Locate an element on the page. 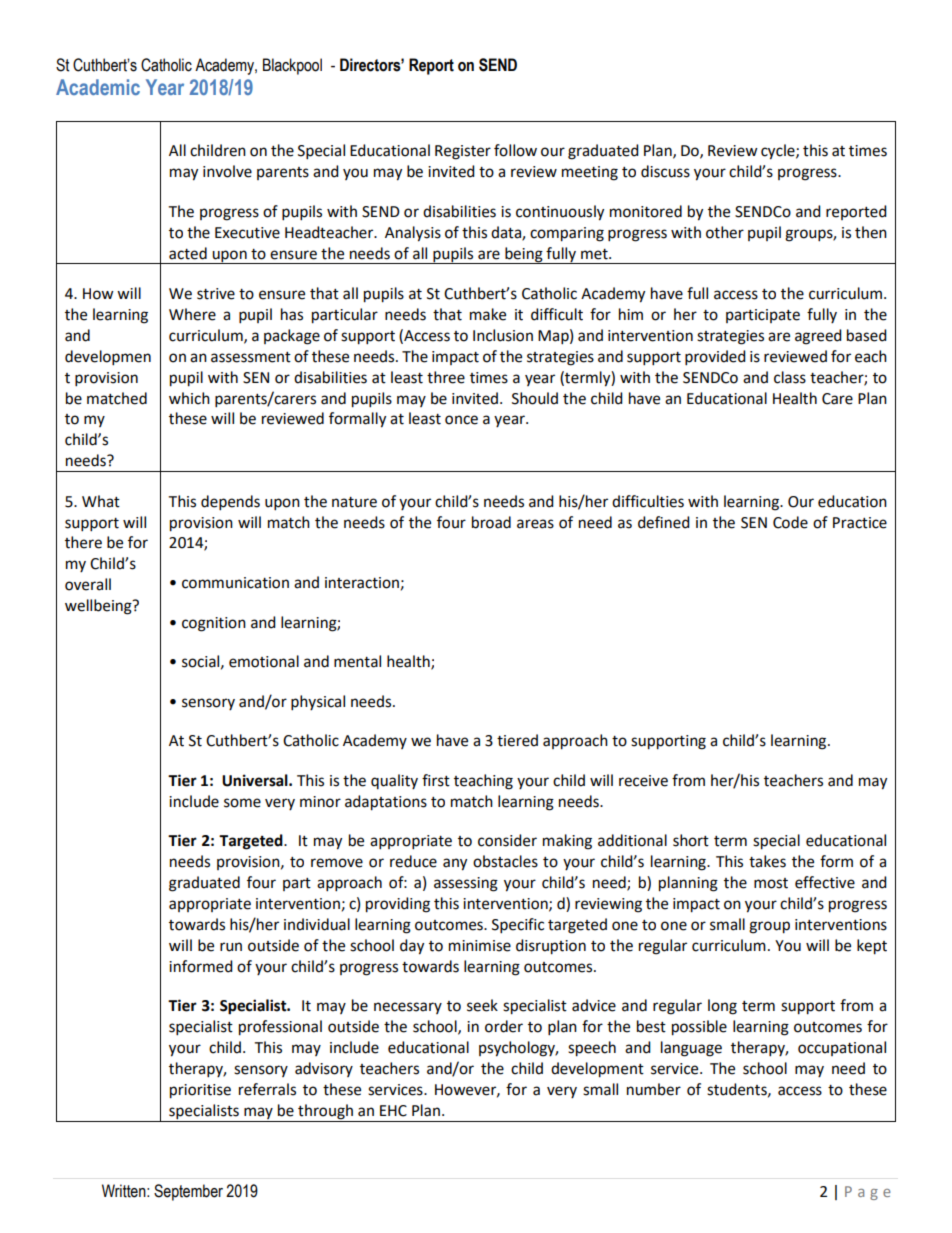 This document has width=952, height=1233. Academic is located at coordinates (98, 87).
